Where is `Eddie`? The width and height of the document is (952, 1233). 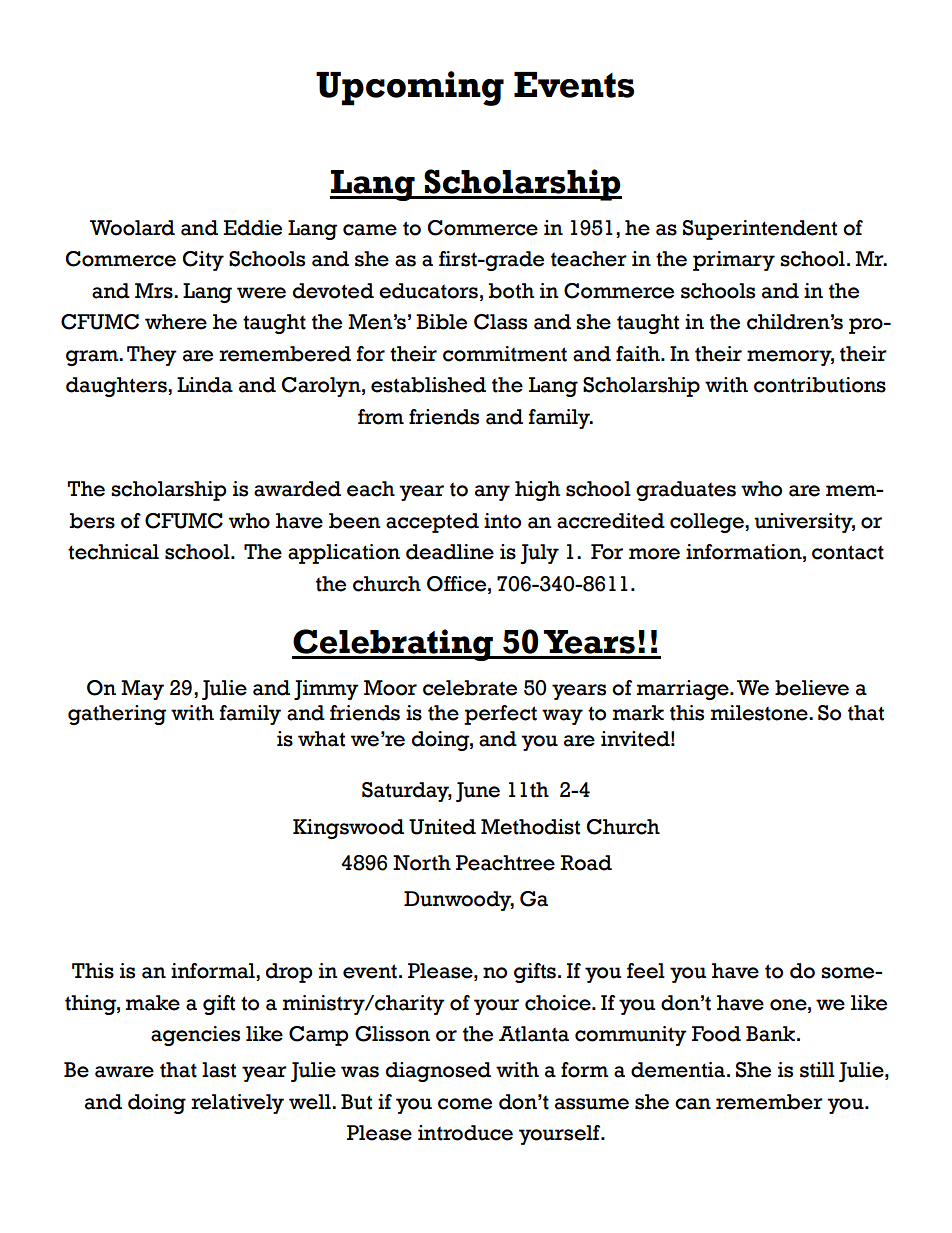
Eddie is located at coordinates (253, 228).
